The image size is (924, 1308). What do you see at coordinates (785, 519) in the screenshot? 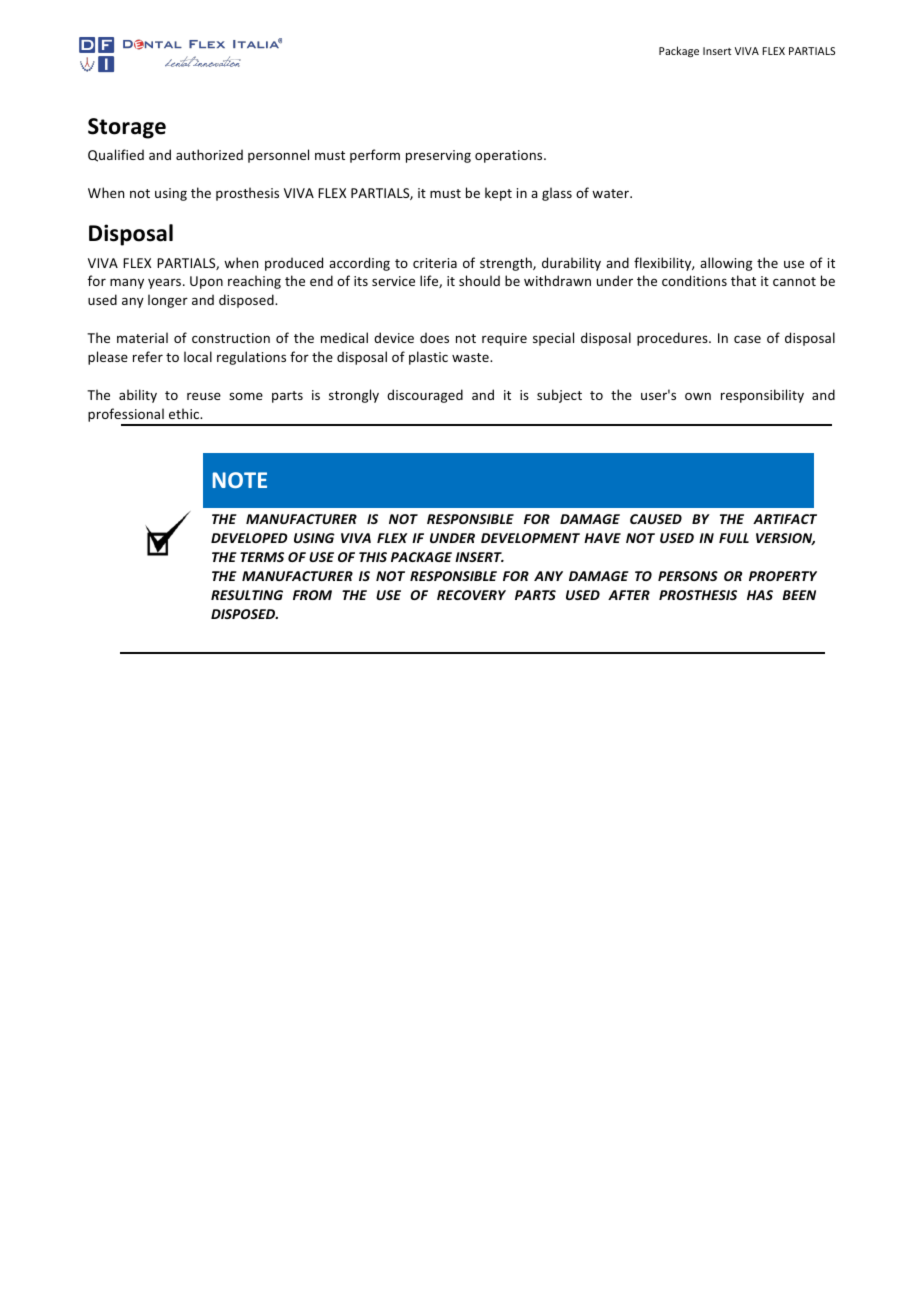
I see `ARTIFACT` at bounding box center [785, 519].
